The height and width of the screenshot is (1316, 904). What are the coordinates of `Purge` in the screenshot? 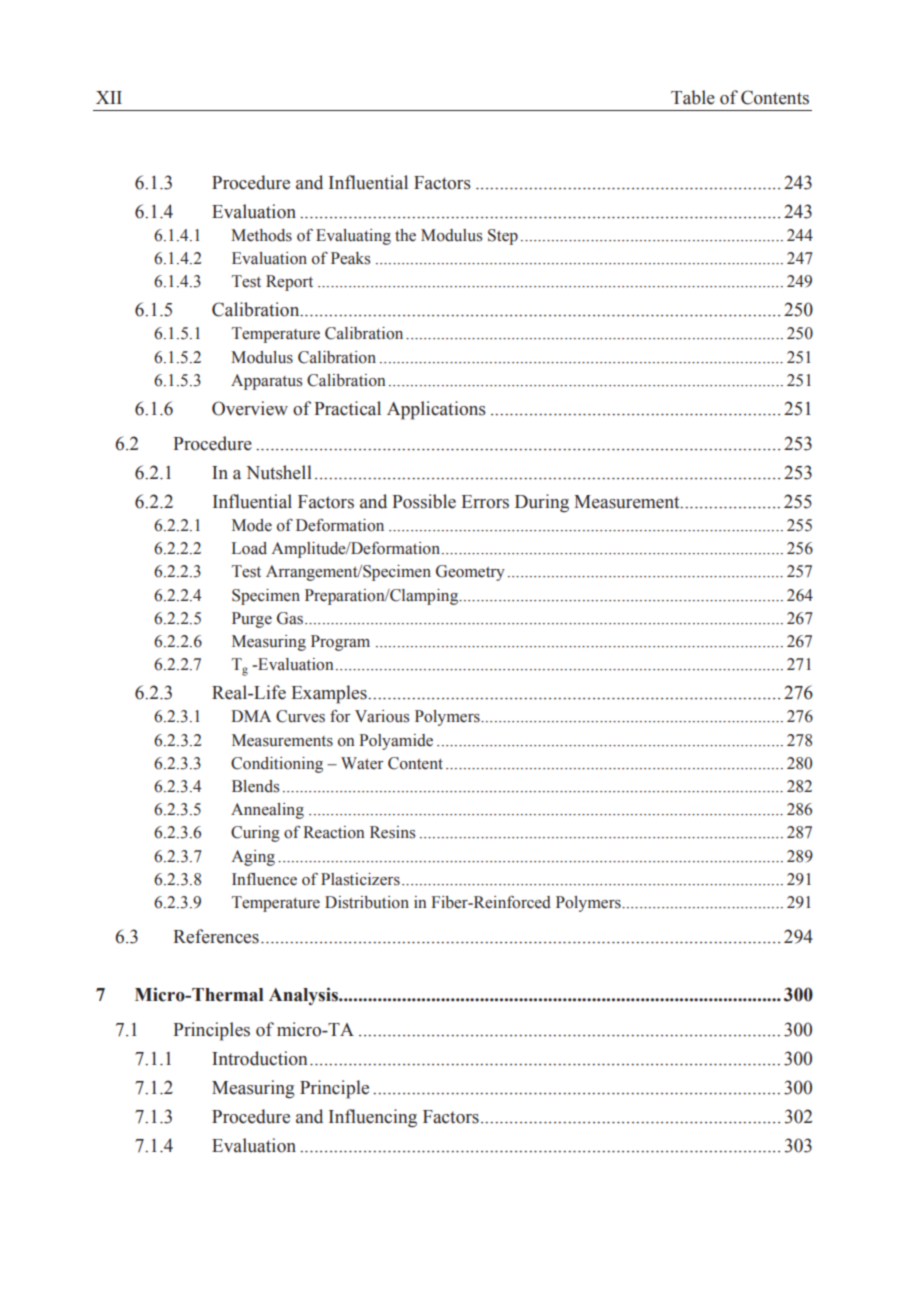 It's located at (252, 620).
